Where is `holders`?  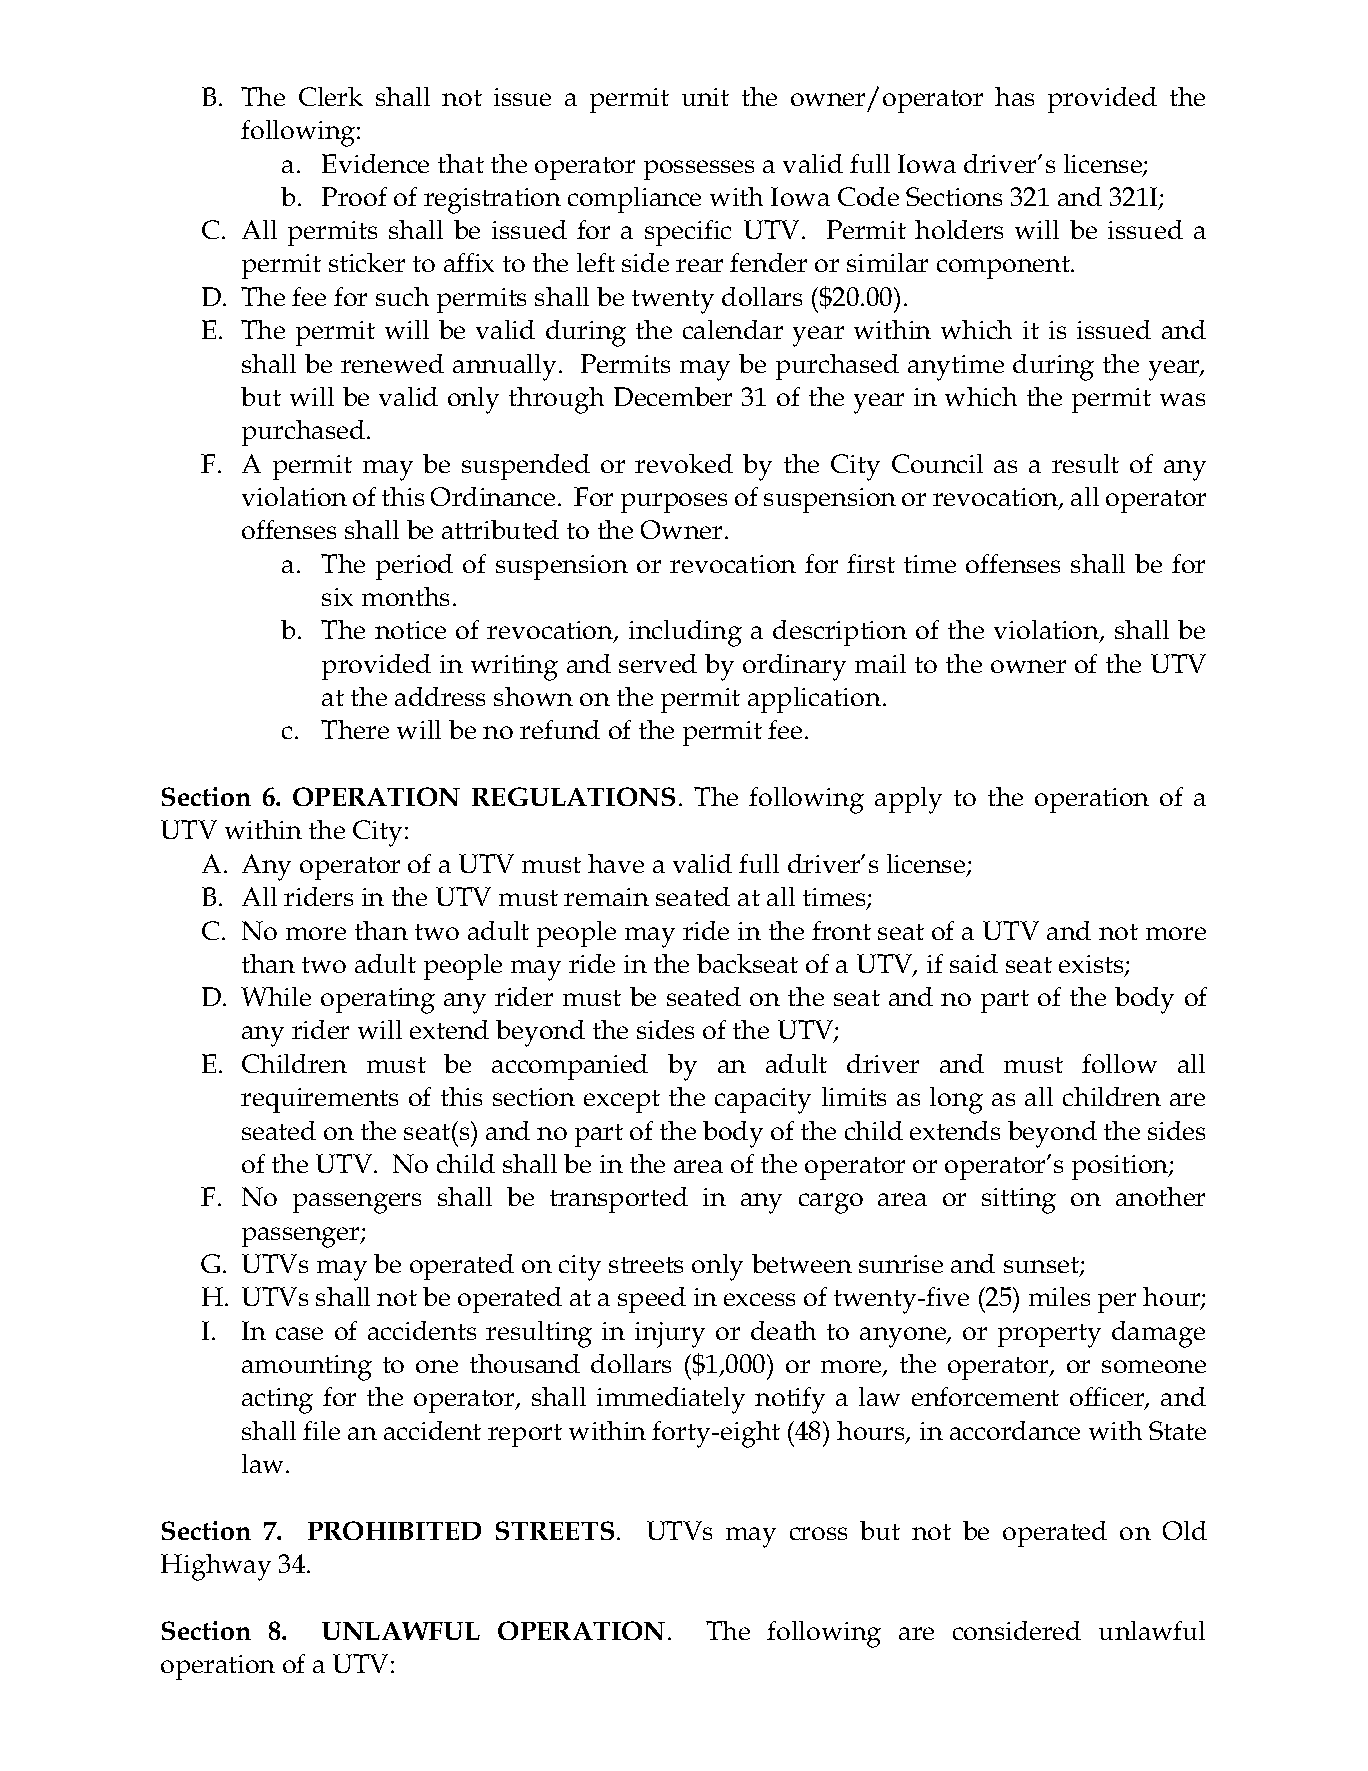 holders is located at coordinates (959, 229).
